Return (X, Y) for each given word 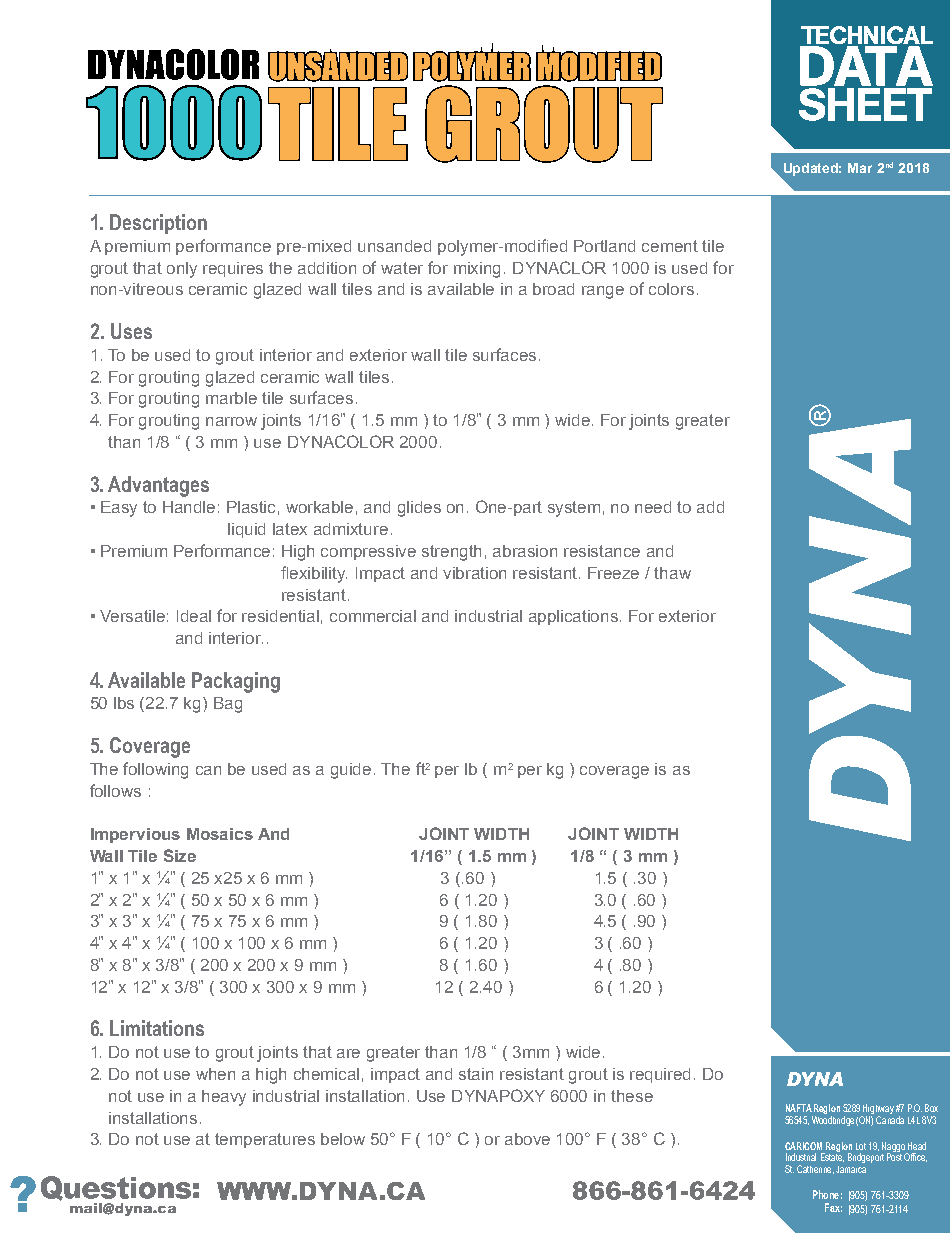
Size (180, 855)
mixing (477, 270)
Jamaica (851, 1169)
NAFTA (799, 1108)
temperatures (265, 1140)
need (653, 507)
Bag (228, 705)
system (574, 509)
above (527, 1139)
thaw (672, 573)
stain (476, 1074)
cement (670, 246)
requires (233, 269)
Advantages (158, 486)
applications (575, 617)
